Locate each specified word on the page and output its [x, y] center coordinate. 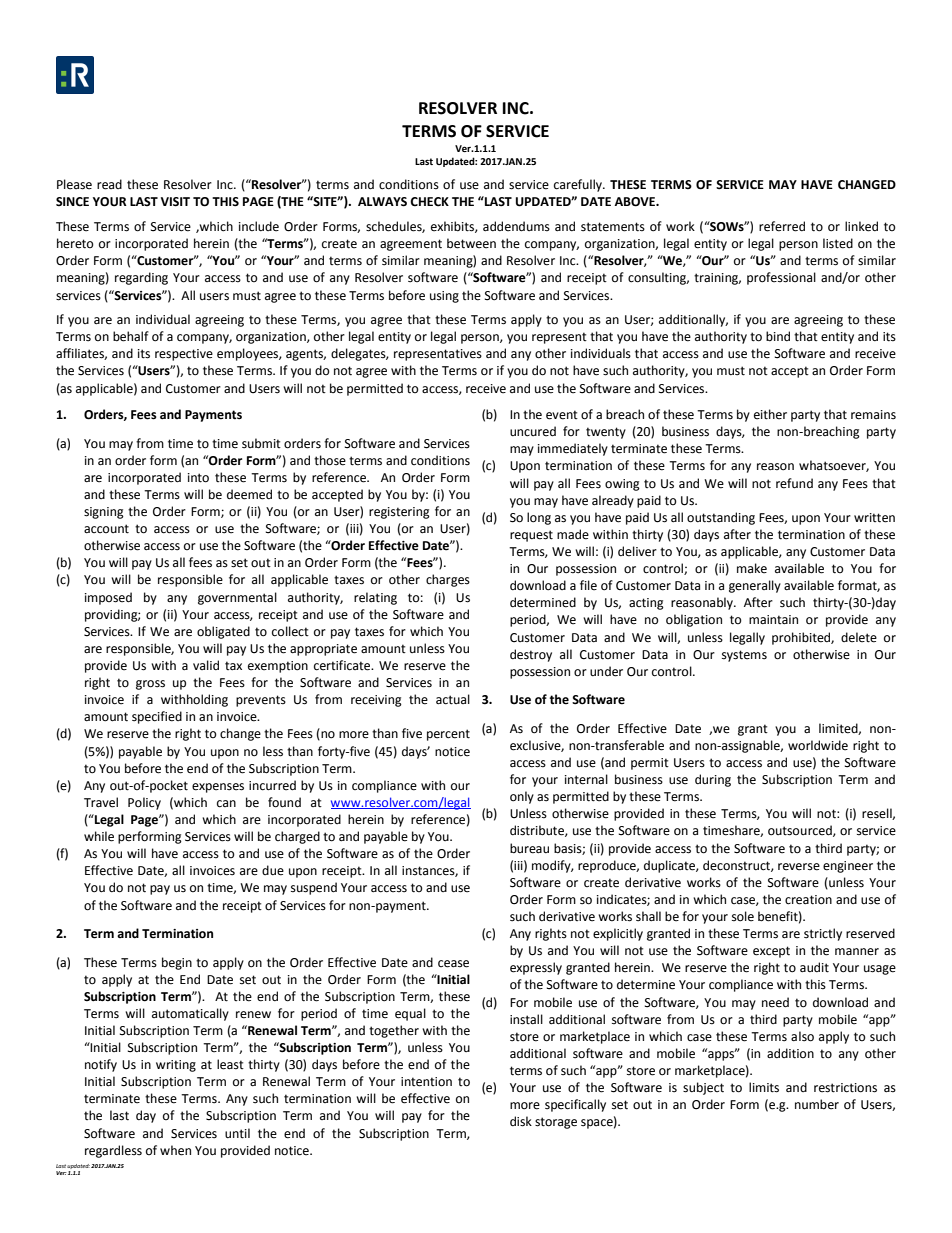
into [198, 478]
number [817, 1104]
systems [744, 656]
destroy [531, 655]
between [471, 243]
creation [808, 900]
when [175, 1150]
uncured [533, 431]
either [770, 414]
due [273, 870]
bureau [529, 848]
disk [521, 1121]
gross [150, 685]
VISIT [175, 202]
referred [782, 226]
